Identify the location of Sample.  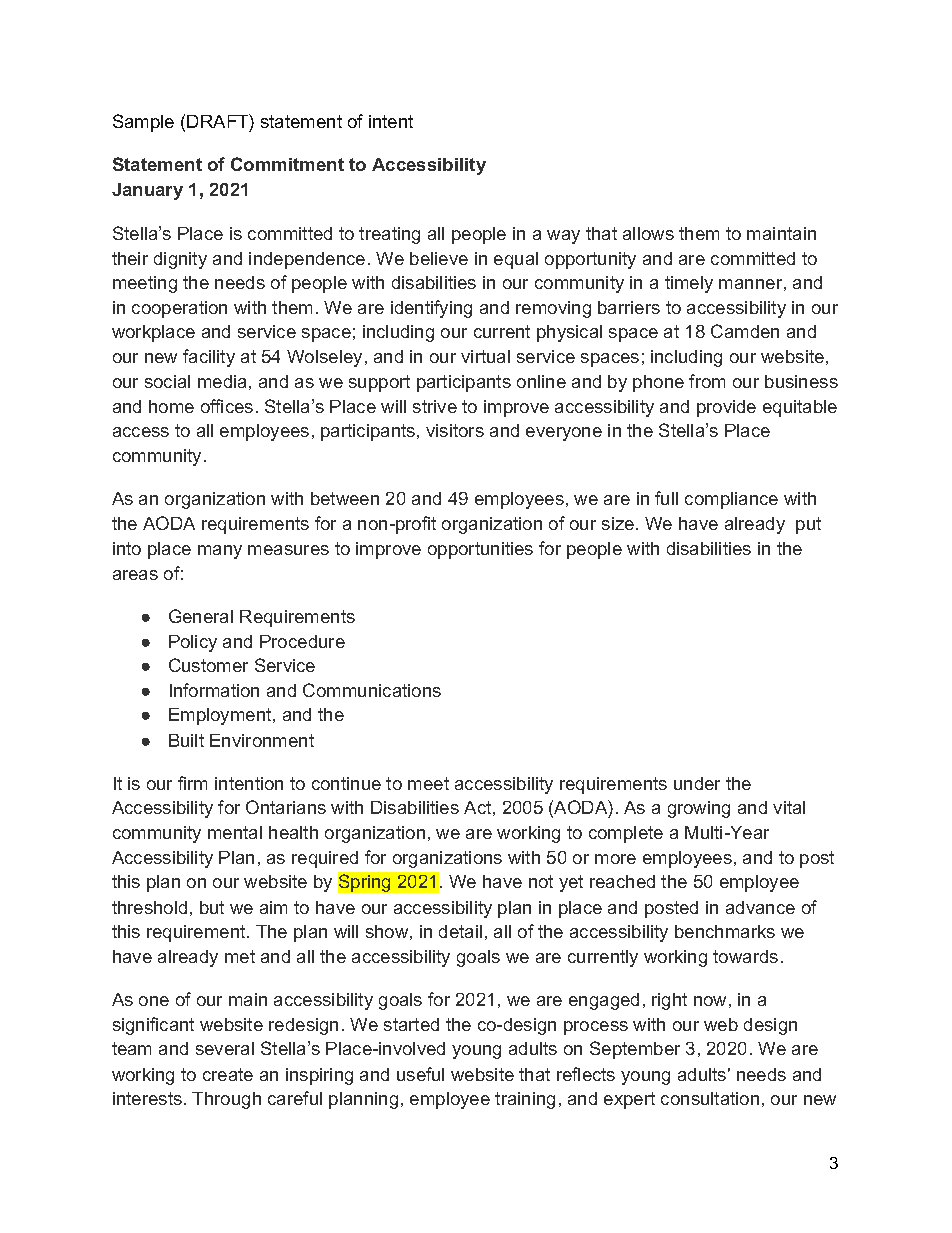
(143, 123).
